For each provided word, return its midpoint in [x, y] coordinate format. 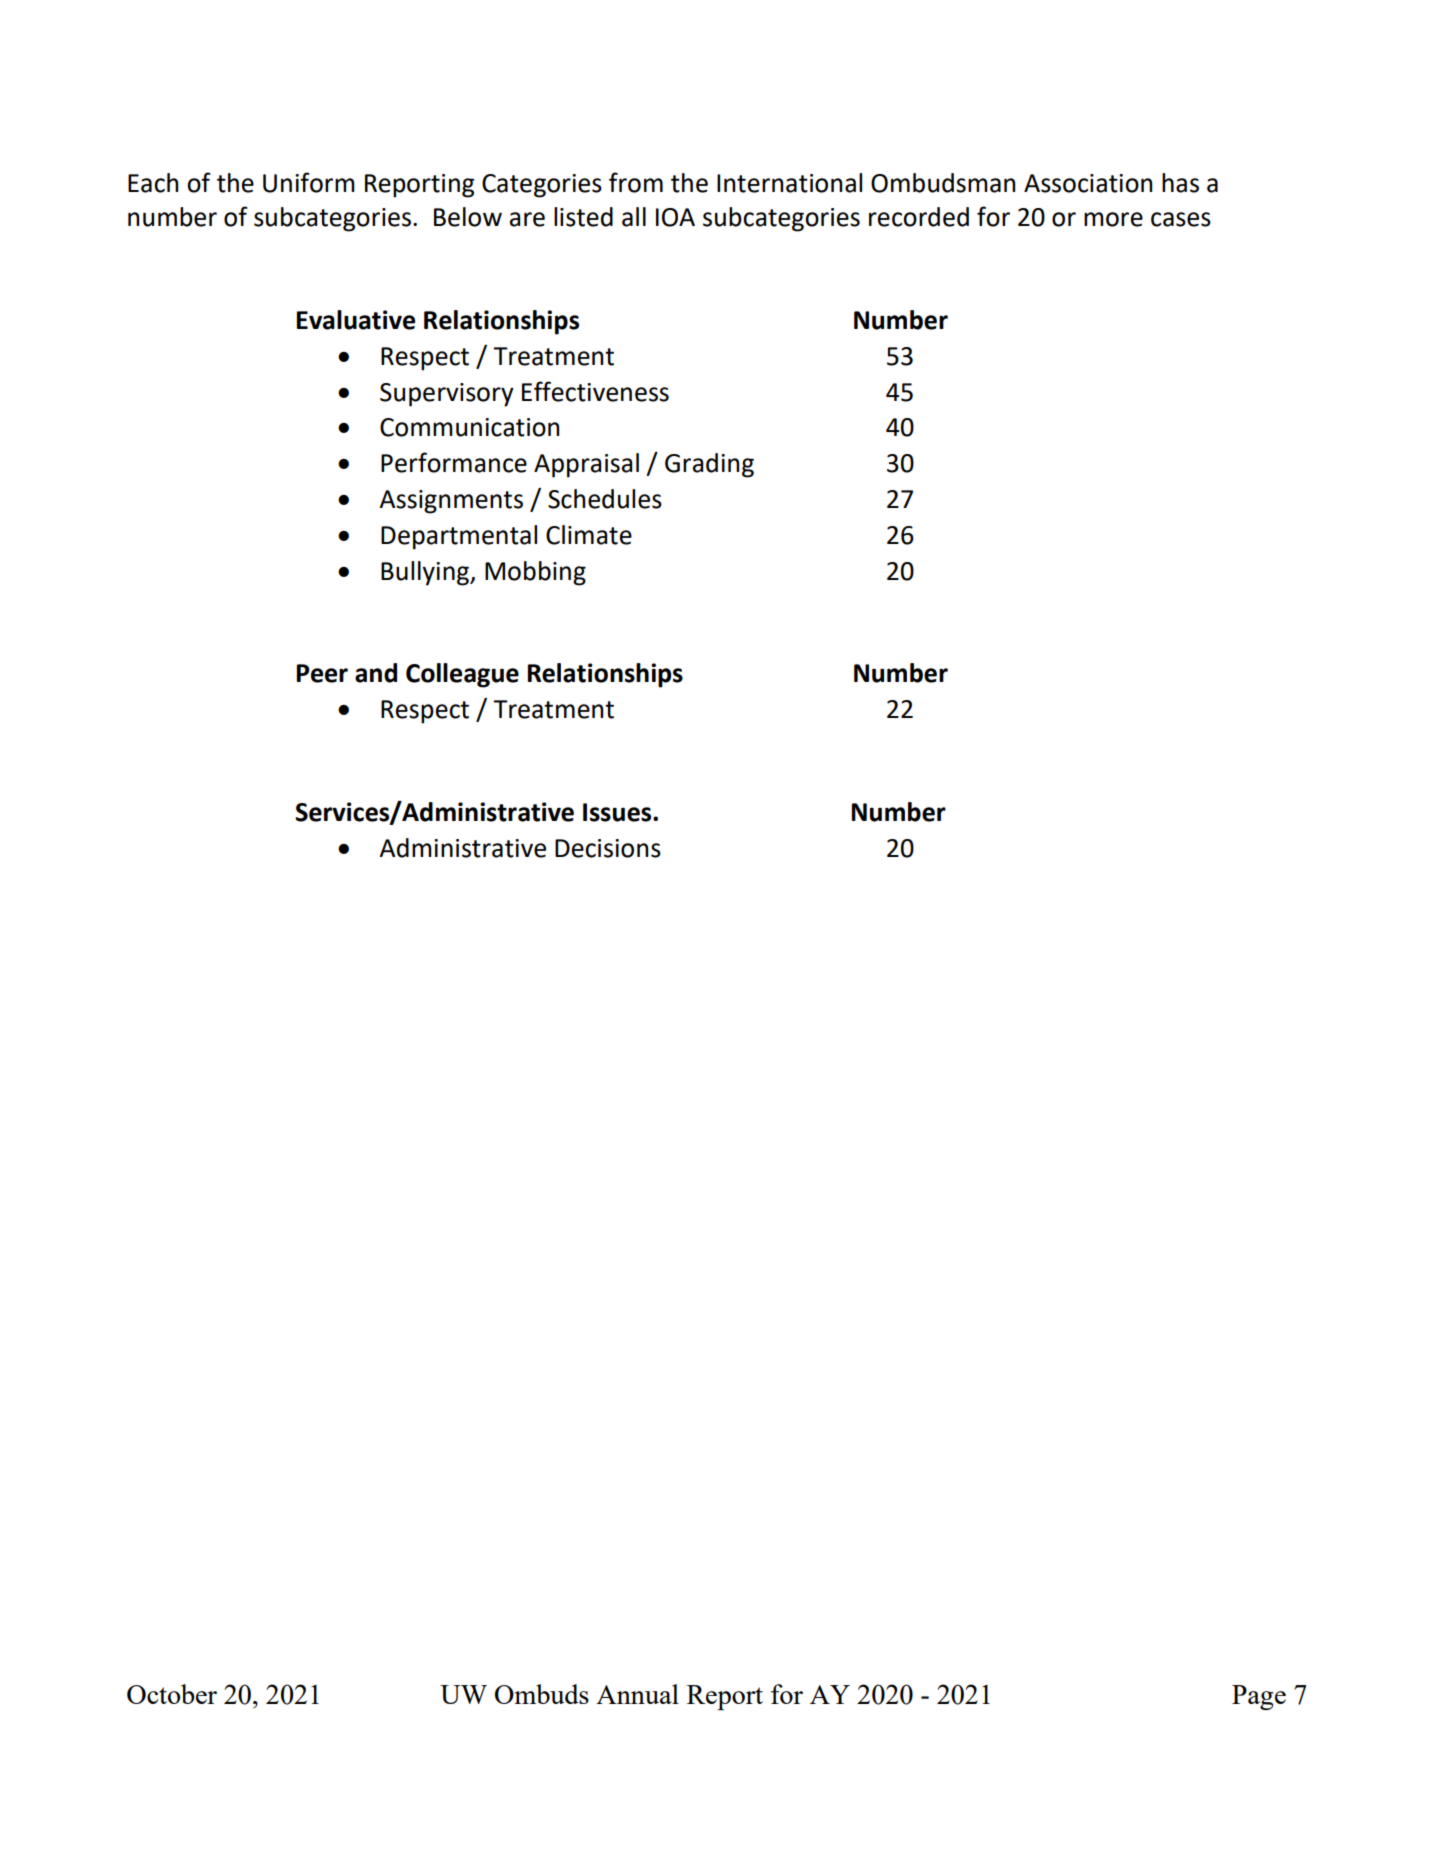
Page [1259, 1697]
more [1113, 219]
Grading [709, 465]
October [172, 1694]
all [634, 217]
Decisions [608, 848]
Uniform [309, 182]
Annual [637, 1694]
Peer [322, 673]
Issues [618, 812]
